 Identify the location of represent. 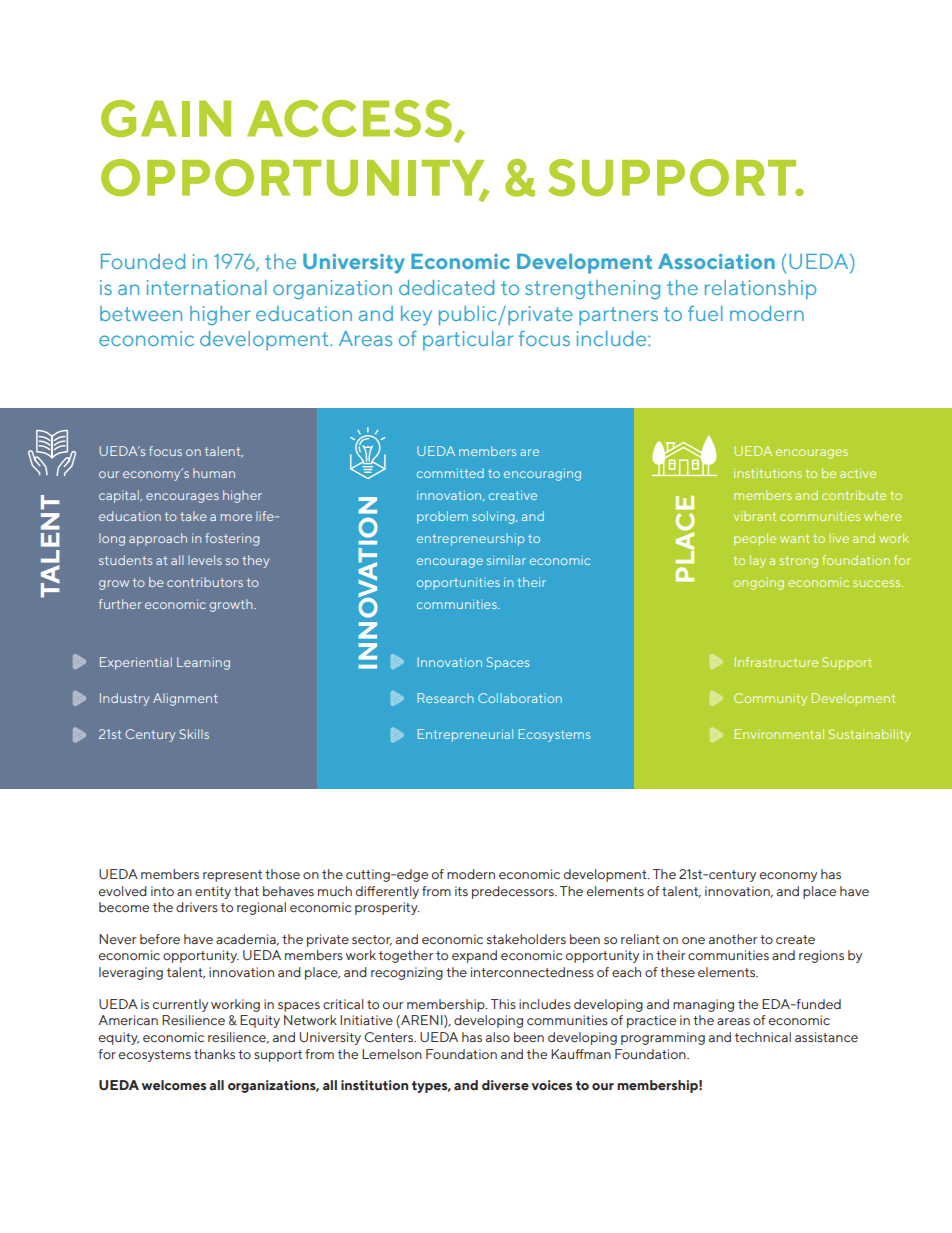
(232, 876).
